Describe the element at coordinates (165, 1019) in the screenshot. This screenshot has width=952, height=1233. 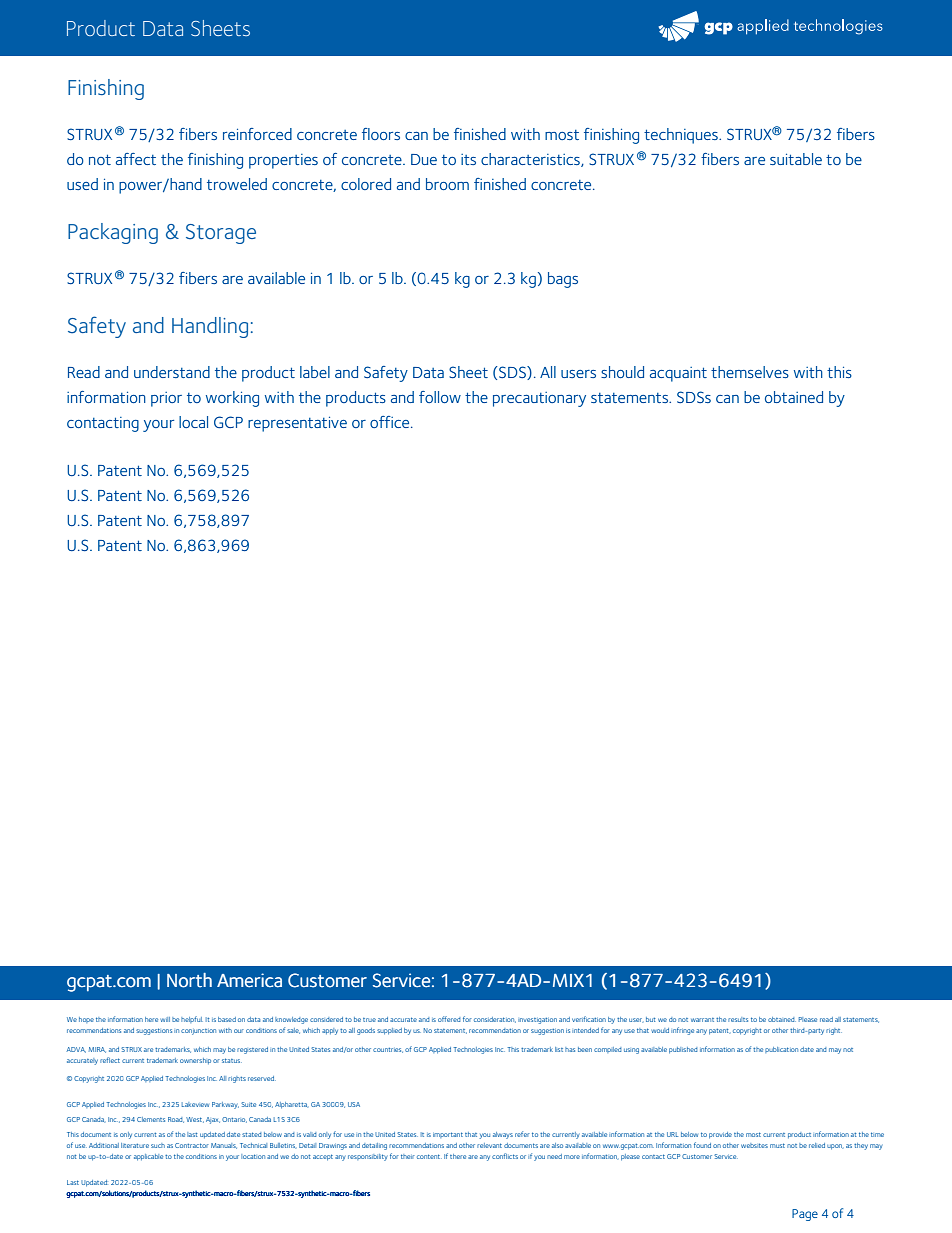
I see `will` at that location.
